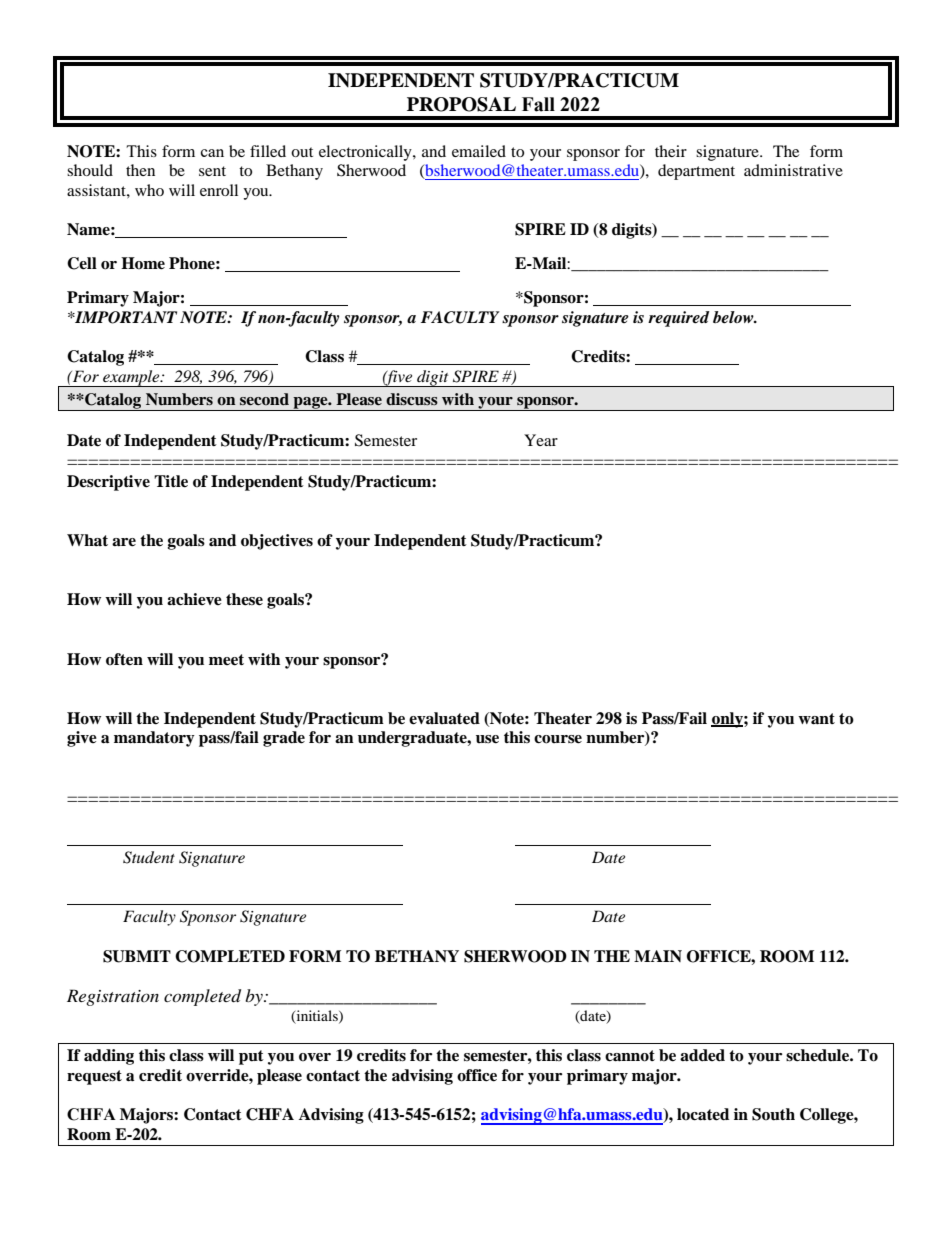 Image resolution: width=952 pixels, height=1233 pixels. Describe the element at coordinates (702, 1055) in the screenshot. I see `added` at that location.
